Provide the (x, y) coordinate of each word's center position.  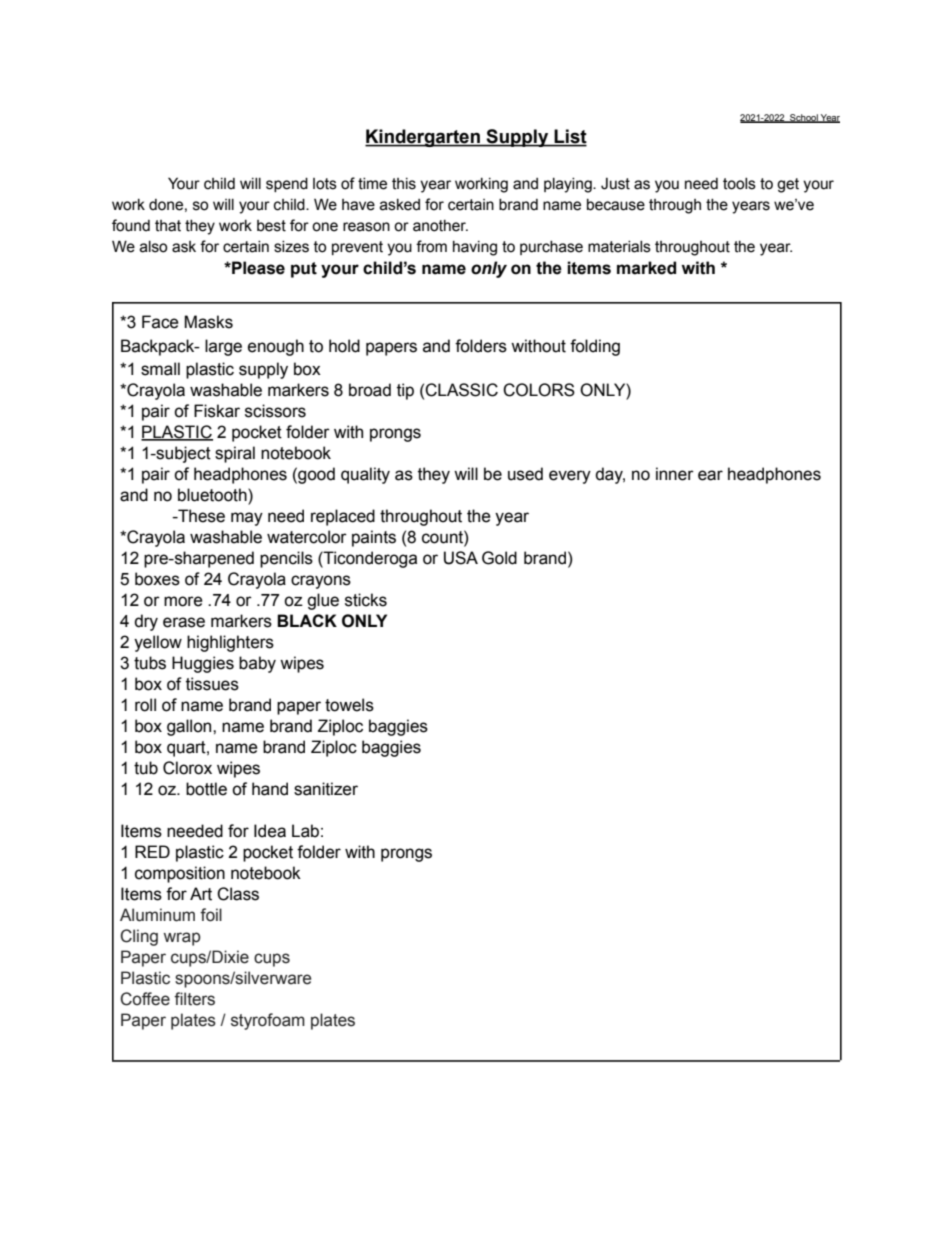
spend (287, 185)
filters (194, 999)
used (525, 474)
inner (675, 474)
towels (349, 705)
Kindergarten (423, 138)
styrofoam (268, 1021)
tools (739, 184)
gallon (190, 727)
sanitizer (326, 789)
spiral (235, 454)
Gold (499, 558)
